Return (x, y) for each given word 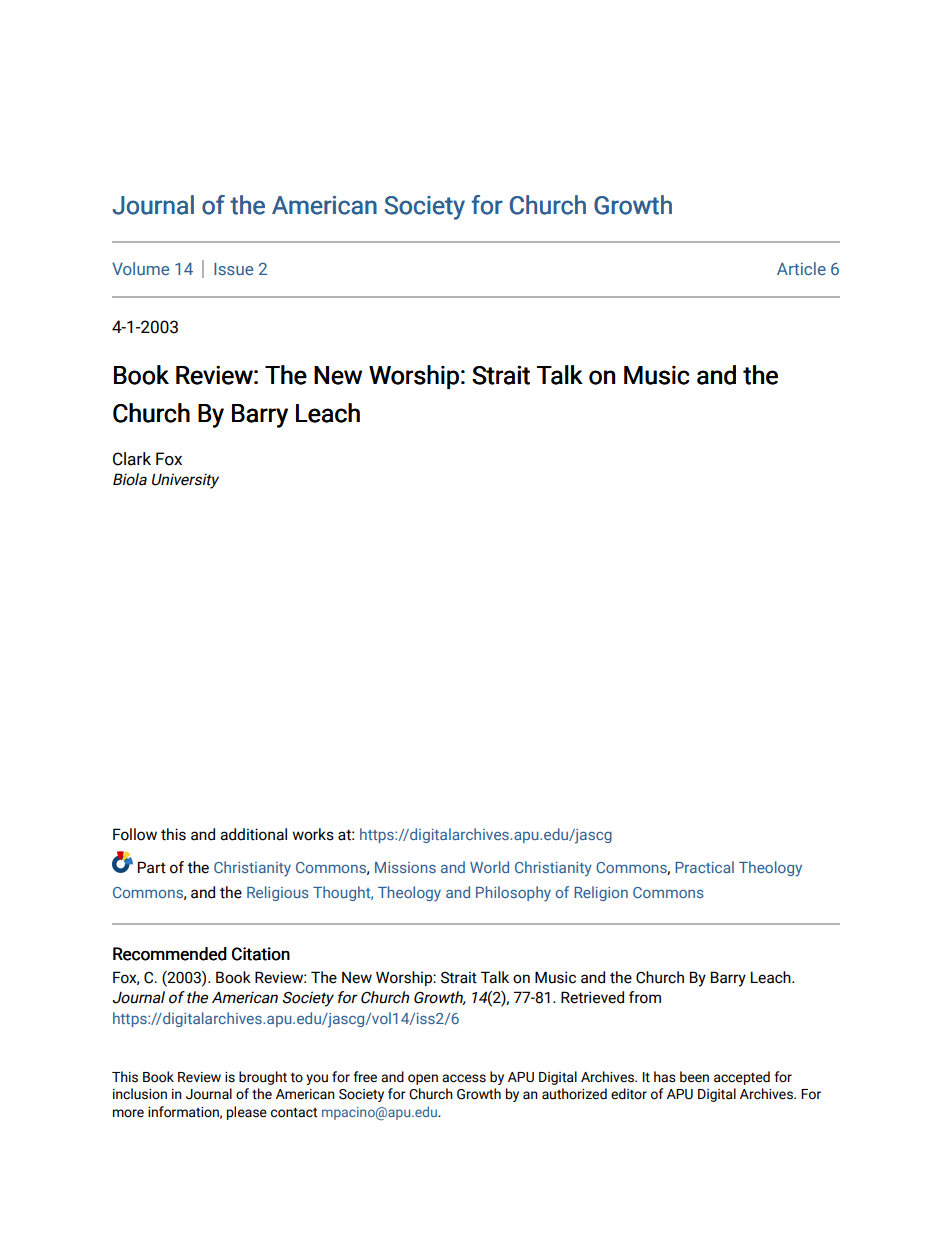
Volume (140, 268)
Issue (233, 268)
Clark (132, 459)
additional (253, 834)
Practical (704, 867)
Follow (135, 834)
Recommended (170, 954)
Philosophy (513, 894)
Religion (601, 893)
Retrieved (592, 997)
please (247, 1113)
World (489, 867)
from (645, 997)
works (313, 834)
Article (801, 268)
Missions (405, 867)
